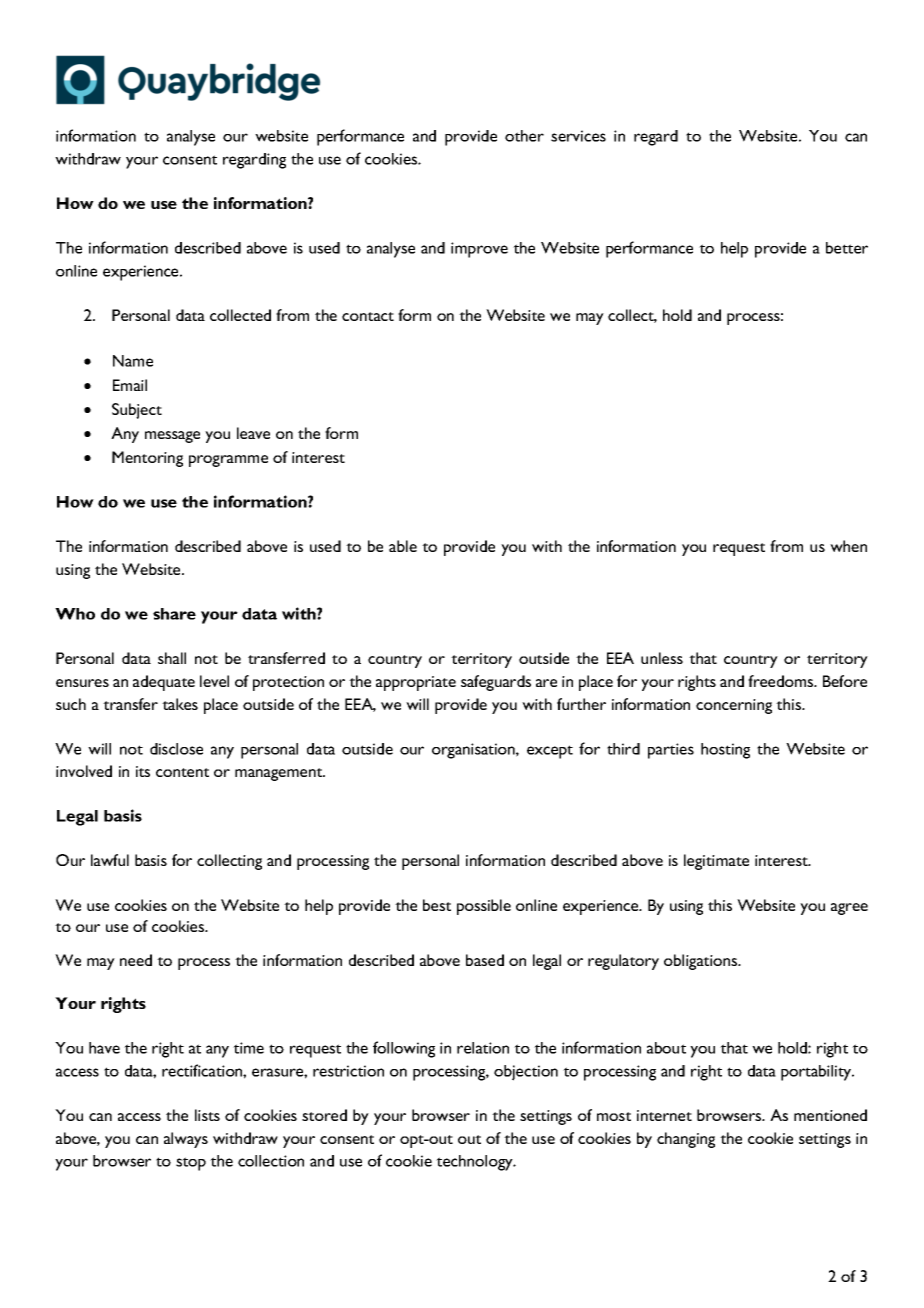 This image has height=1308, width=924. What do you see at coordinates (847, 248) in the image?
I see `better` at bounding box center [847, 248].
